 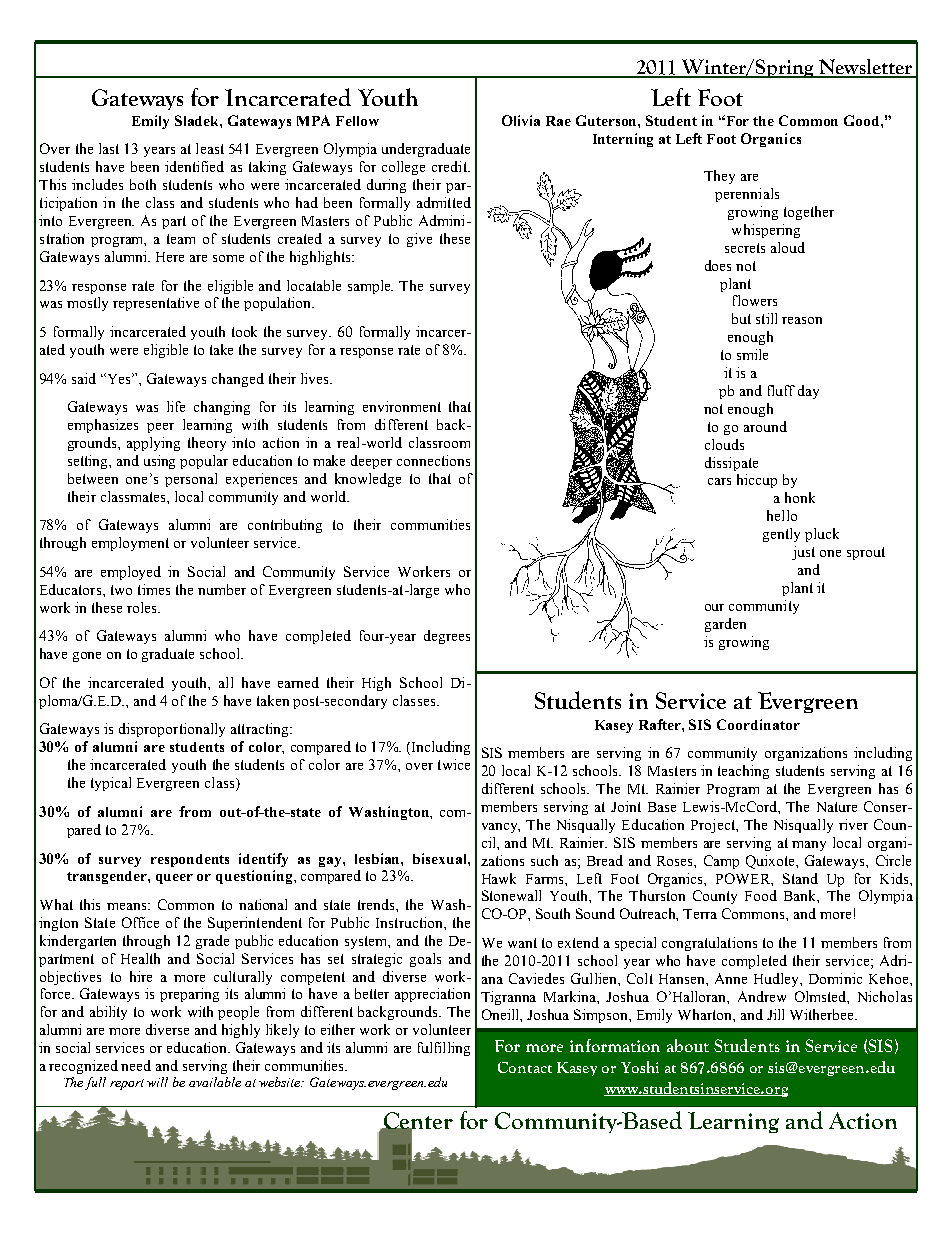 I want to click on Olivia, so click(x=521, y=120).
